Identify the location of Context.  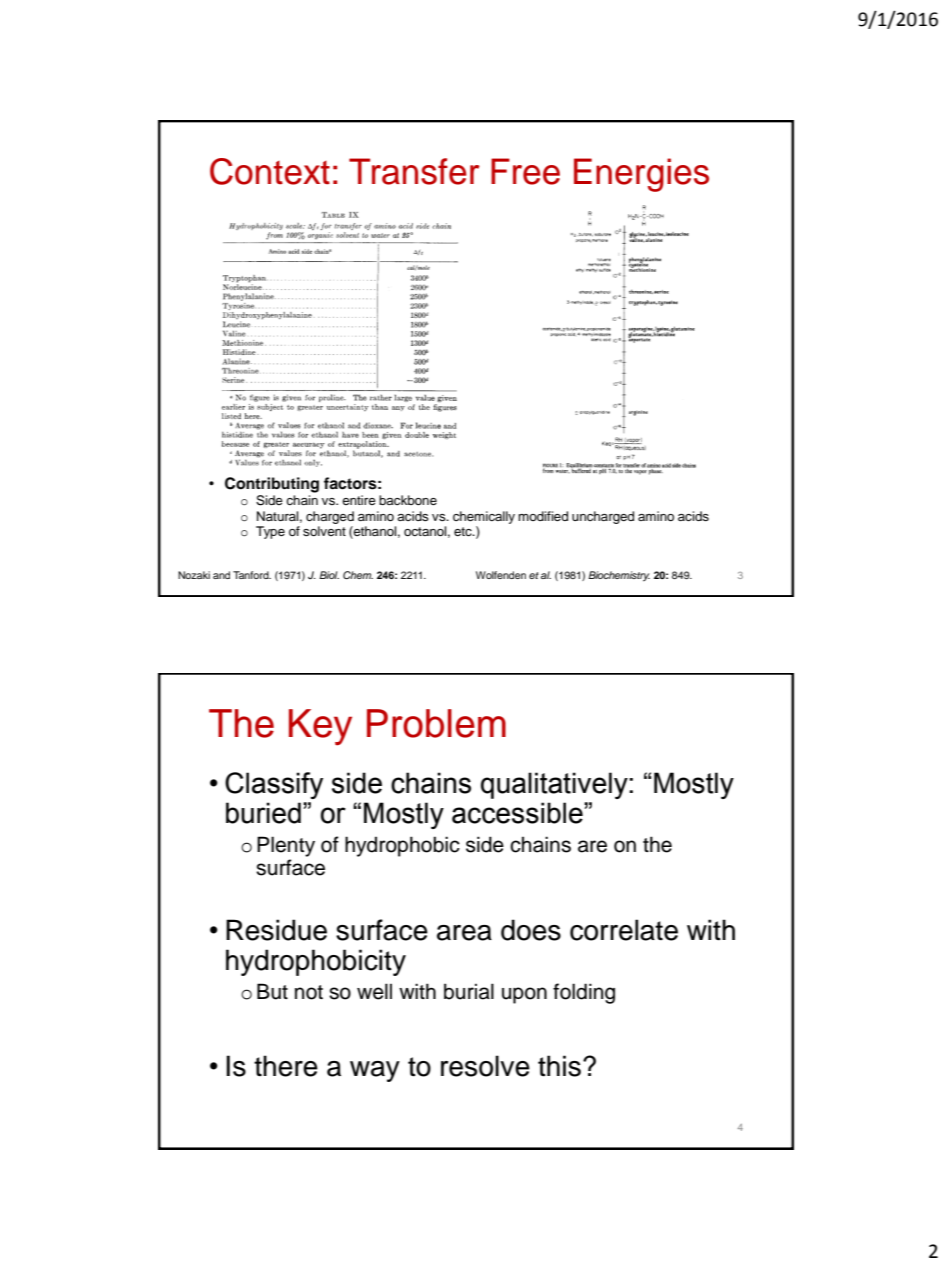
(270, 171).
